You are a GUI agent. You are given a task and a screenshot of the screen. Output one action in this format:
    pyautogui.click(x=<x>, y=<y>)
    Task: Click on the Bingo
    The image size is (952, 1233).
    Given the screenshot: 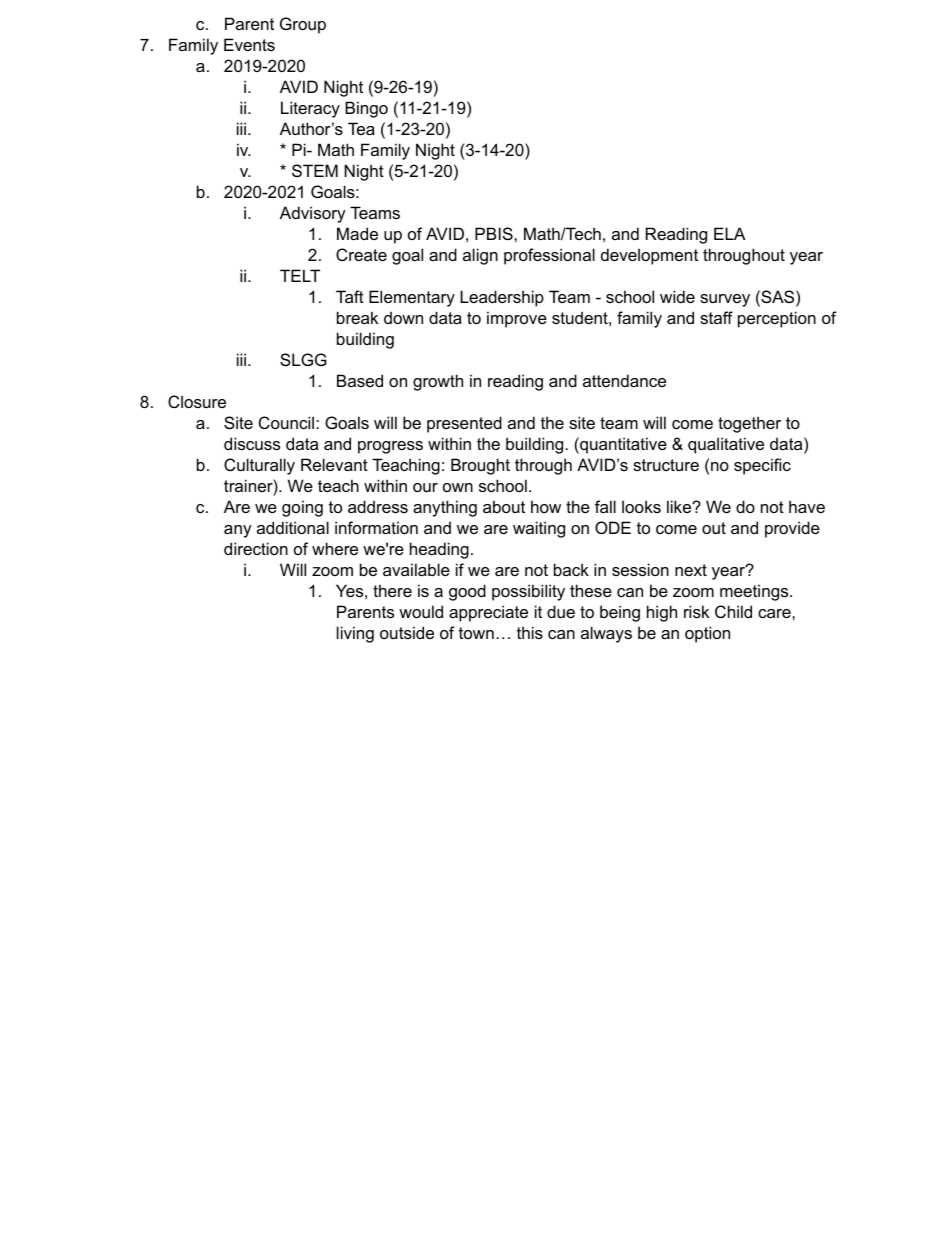 What is the action you would take?
    pyautogui.click(x=366, y=109)
